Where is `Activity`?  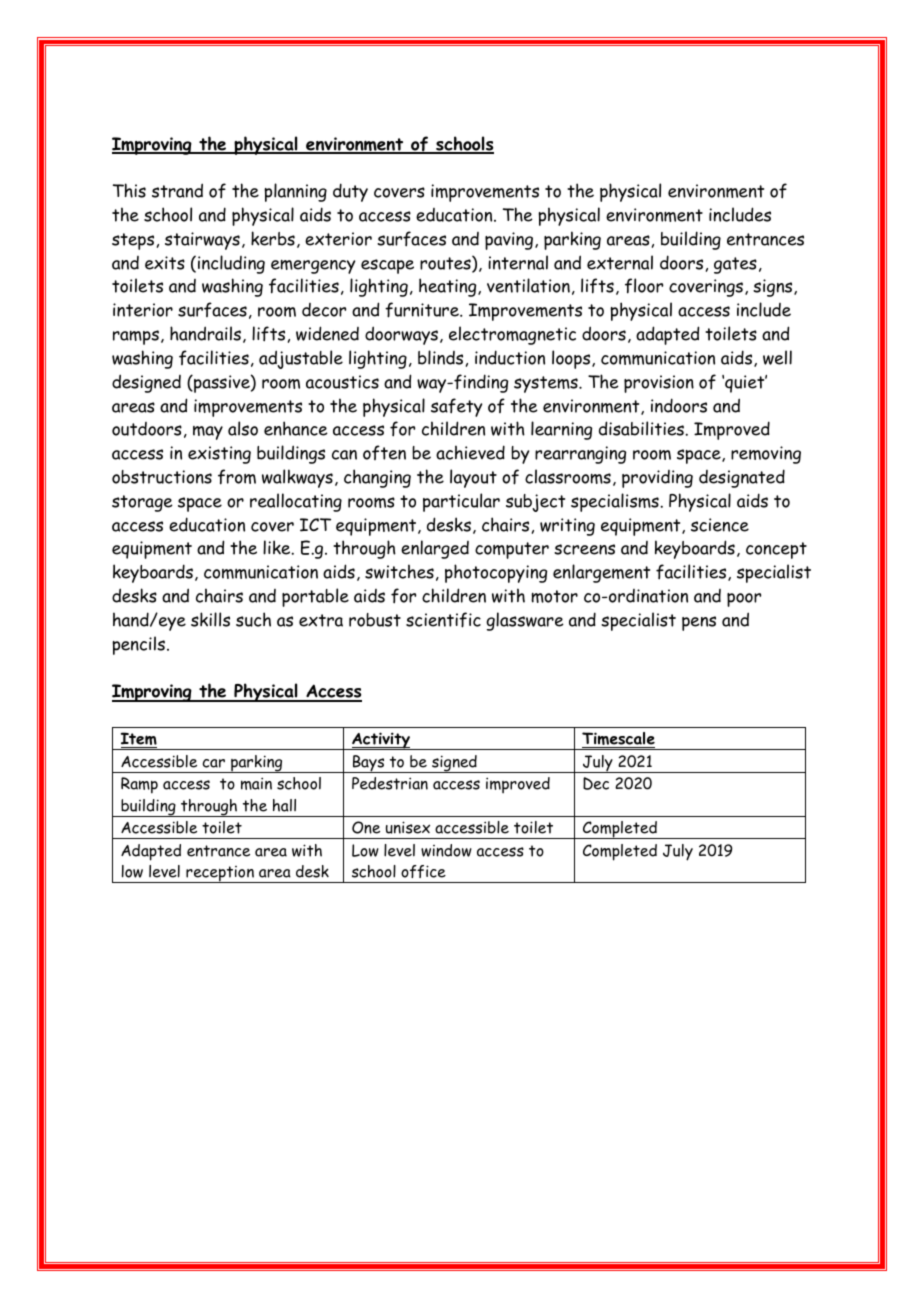
Activity is located at coordinates (381, 741).
